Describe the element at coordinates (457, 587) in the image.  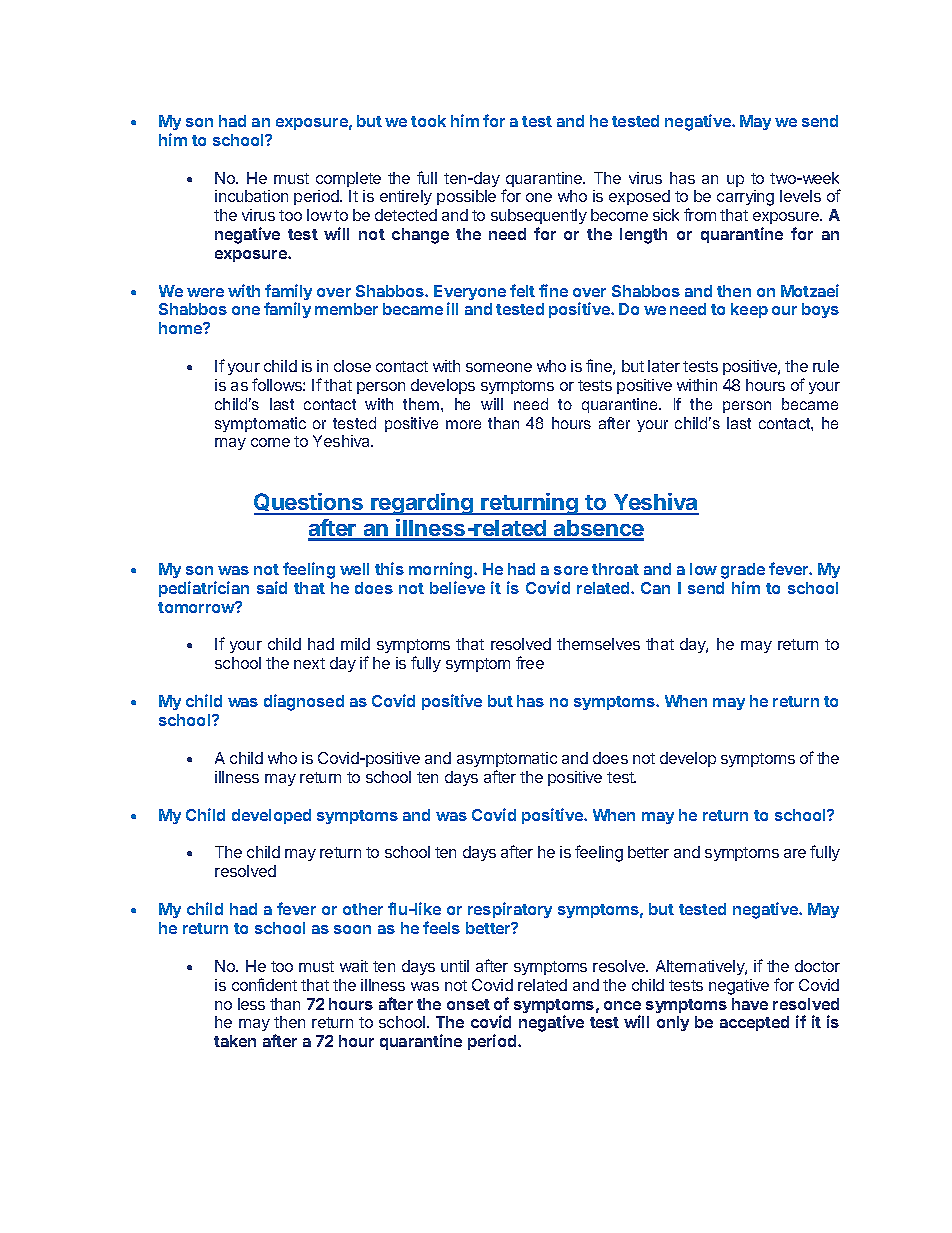
I see `believe` at that location.
